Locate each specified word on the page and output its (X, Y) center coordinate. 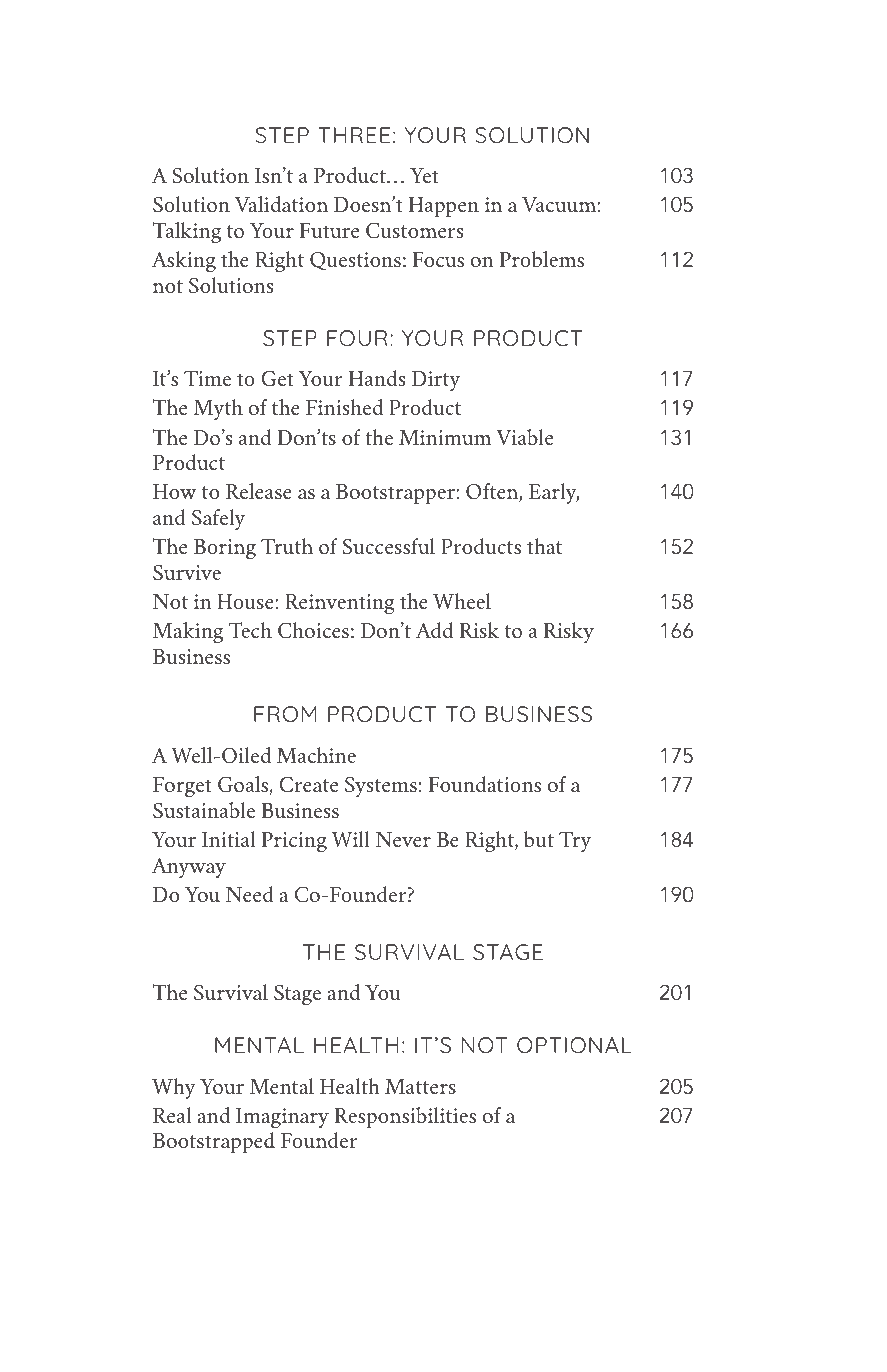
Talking (186, 232)
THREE (354, 135)
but (539, 839)
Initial (229, 839)
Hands (377, 378)
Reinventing (340, 604)
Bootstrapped (214, 1142)
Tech (250, 630)
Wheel (462, 601)
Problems (542, 259)
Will (351, 839)
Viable (524, 437)
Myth (218, 409)
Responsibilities (405, 1117)
